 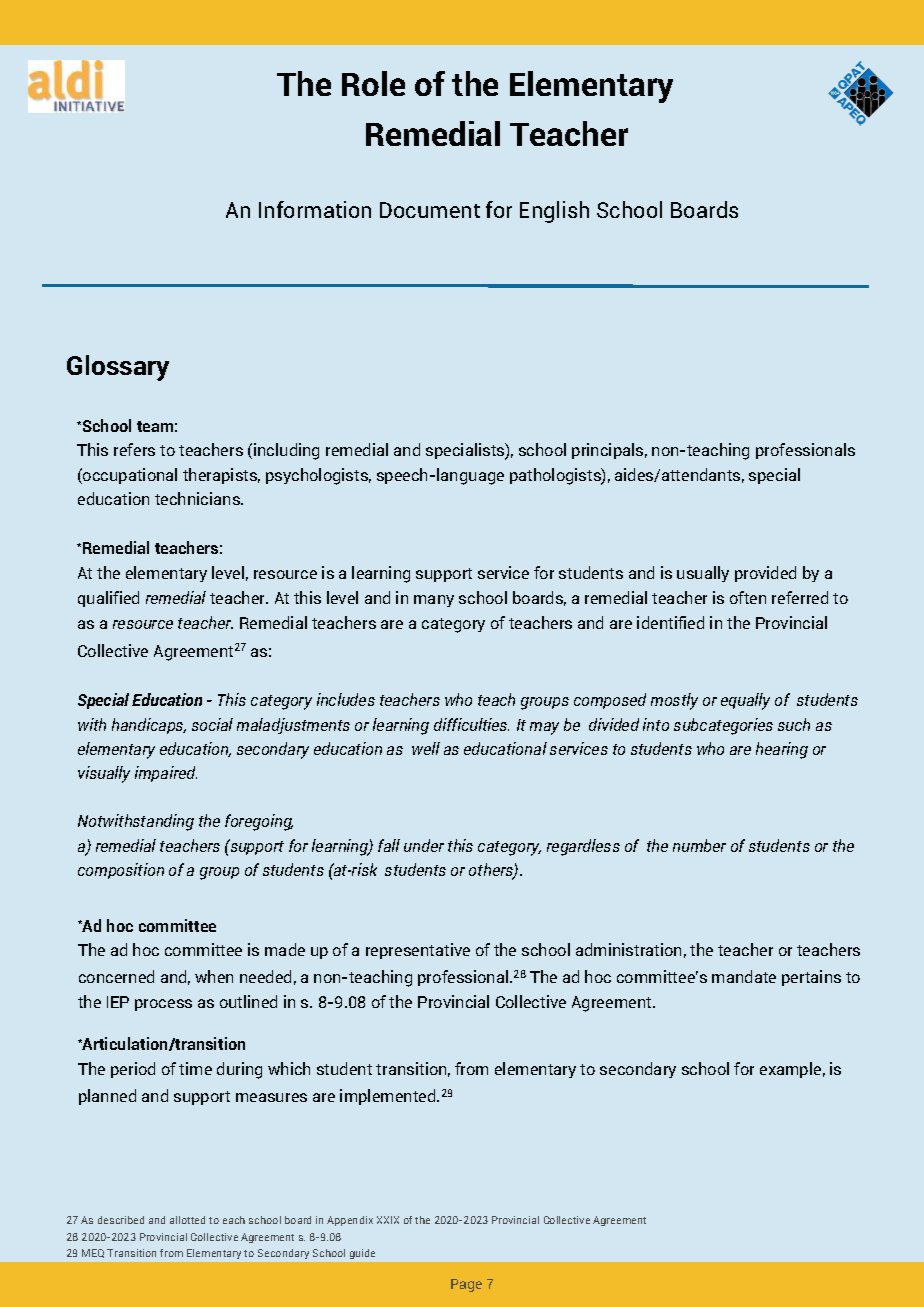 I want to click on social, so click(x=212, y=724).
